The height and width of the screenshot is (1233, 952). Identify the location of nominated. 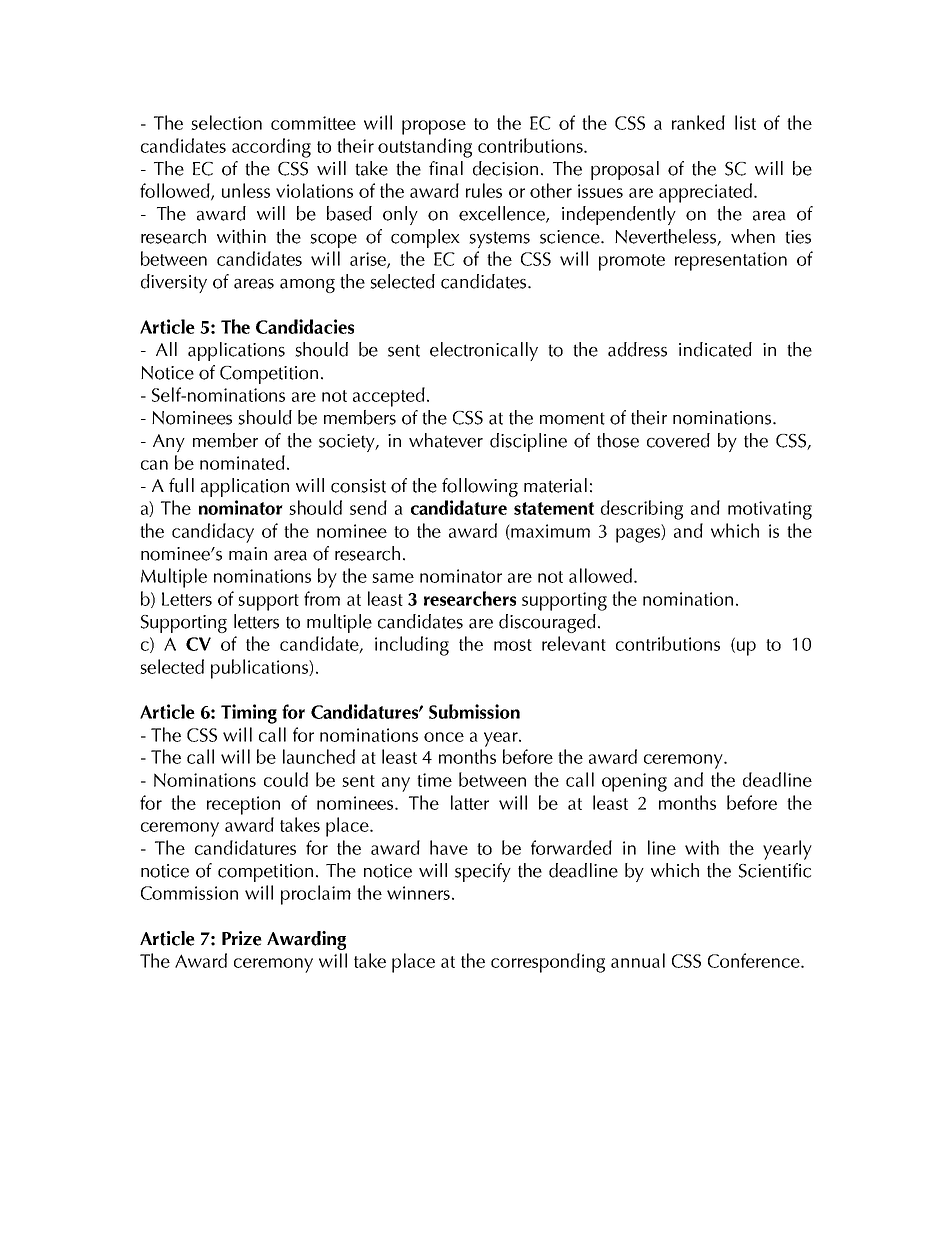
(242, 462).
